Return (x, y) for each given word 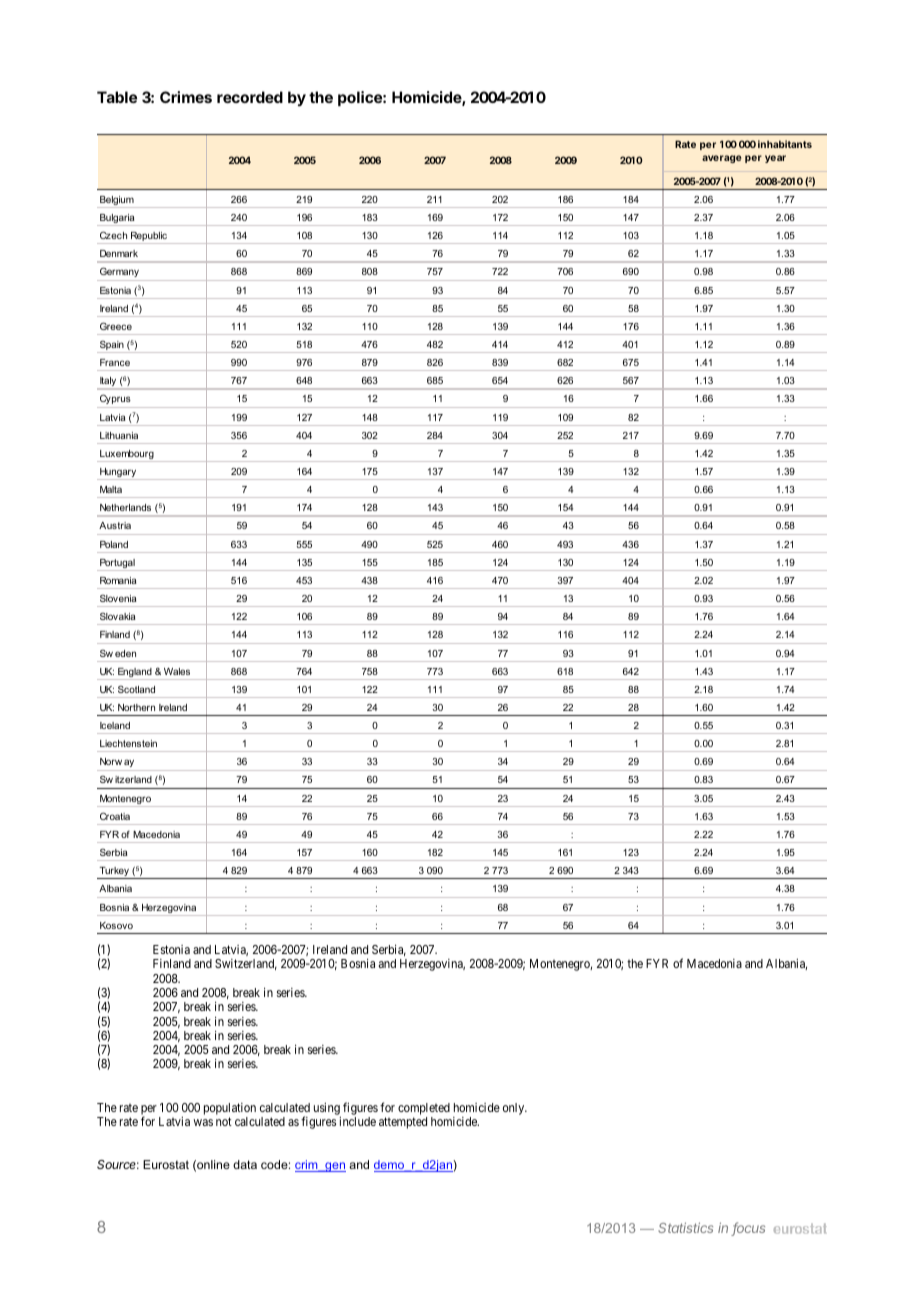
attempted (403, 1123)
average (721, 159)
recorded (250, 97)
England (135, 674)
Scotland (136, 689)
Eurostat (166, 1164)
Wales (177, 671)
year (775, 159)
